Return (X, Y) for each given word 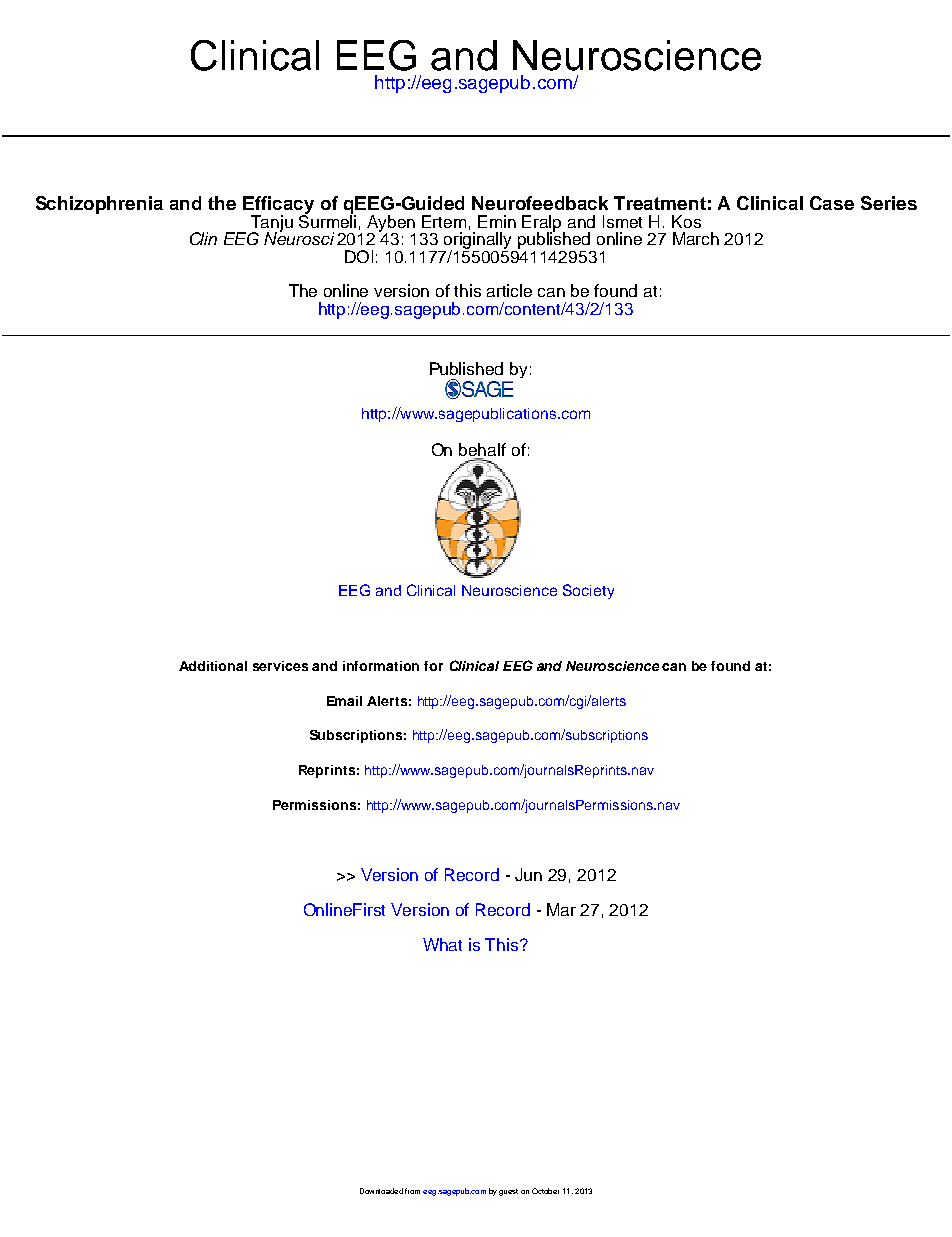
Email (344, 701)
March (696, 238)
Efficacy (278, 206)
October (545, 1191)
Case (832, 203)
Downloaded (381, 1191)
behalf (482, 449)
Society (588, 591)
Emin (497, 221)
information (381, 666)
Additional (213, 666)
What (442, 944)
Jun (528, 874)
